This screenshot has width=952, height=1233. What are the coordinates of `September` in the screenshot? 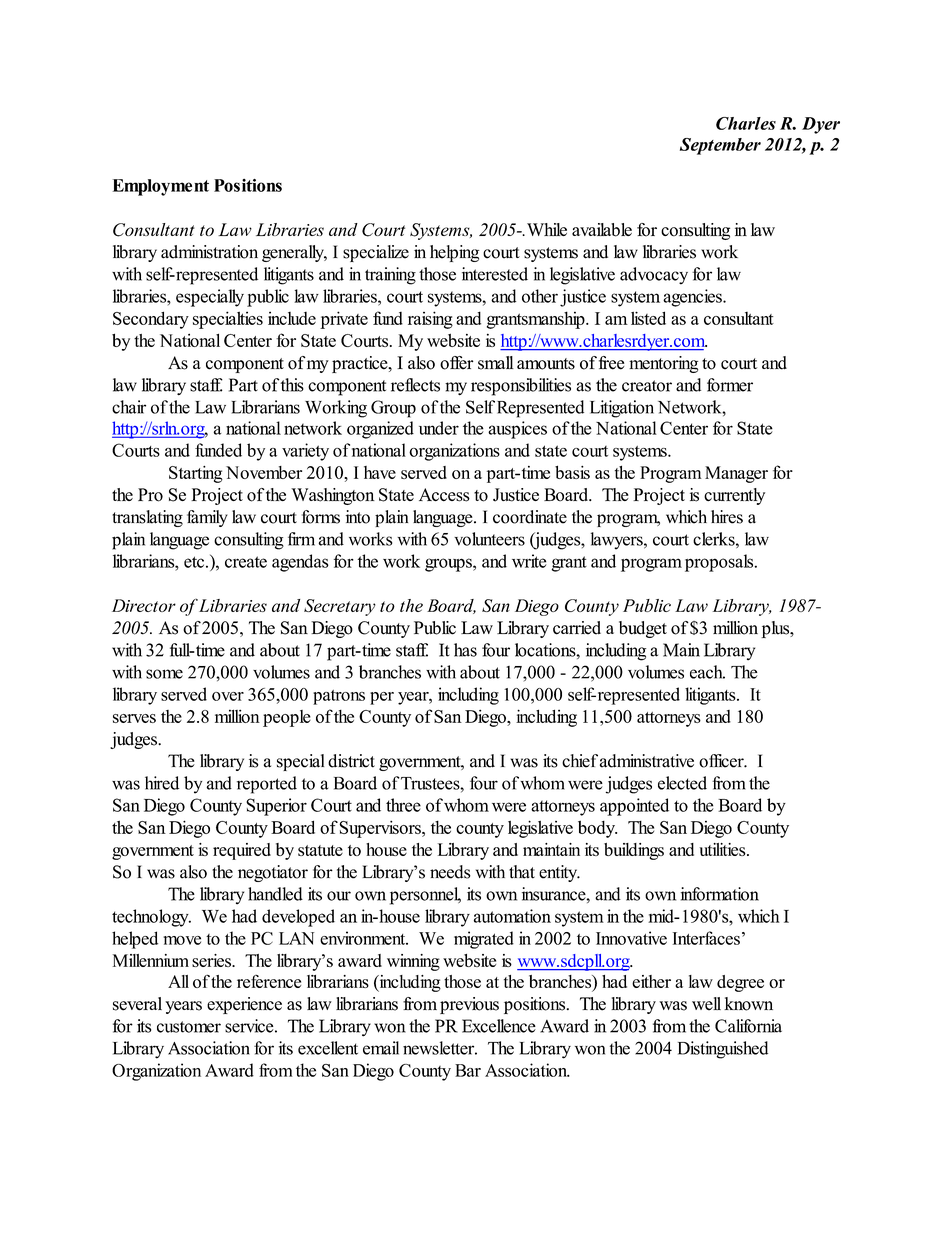 It's located at (720, 146).
